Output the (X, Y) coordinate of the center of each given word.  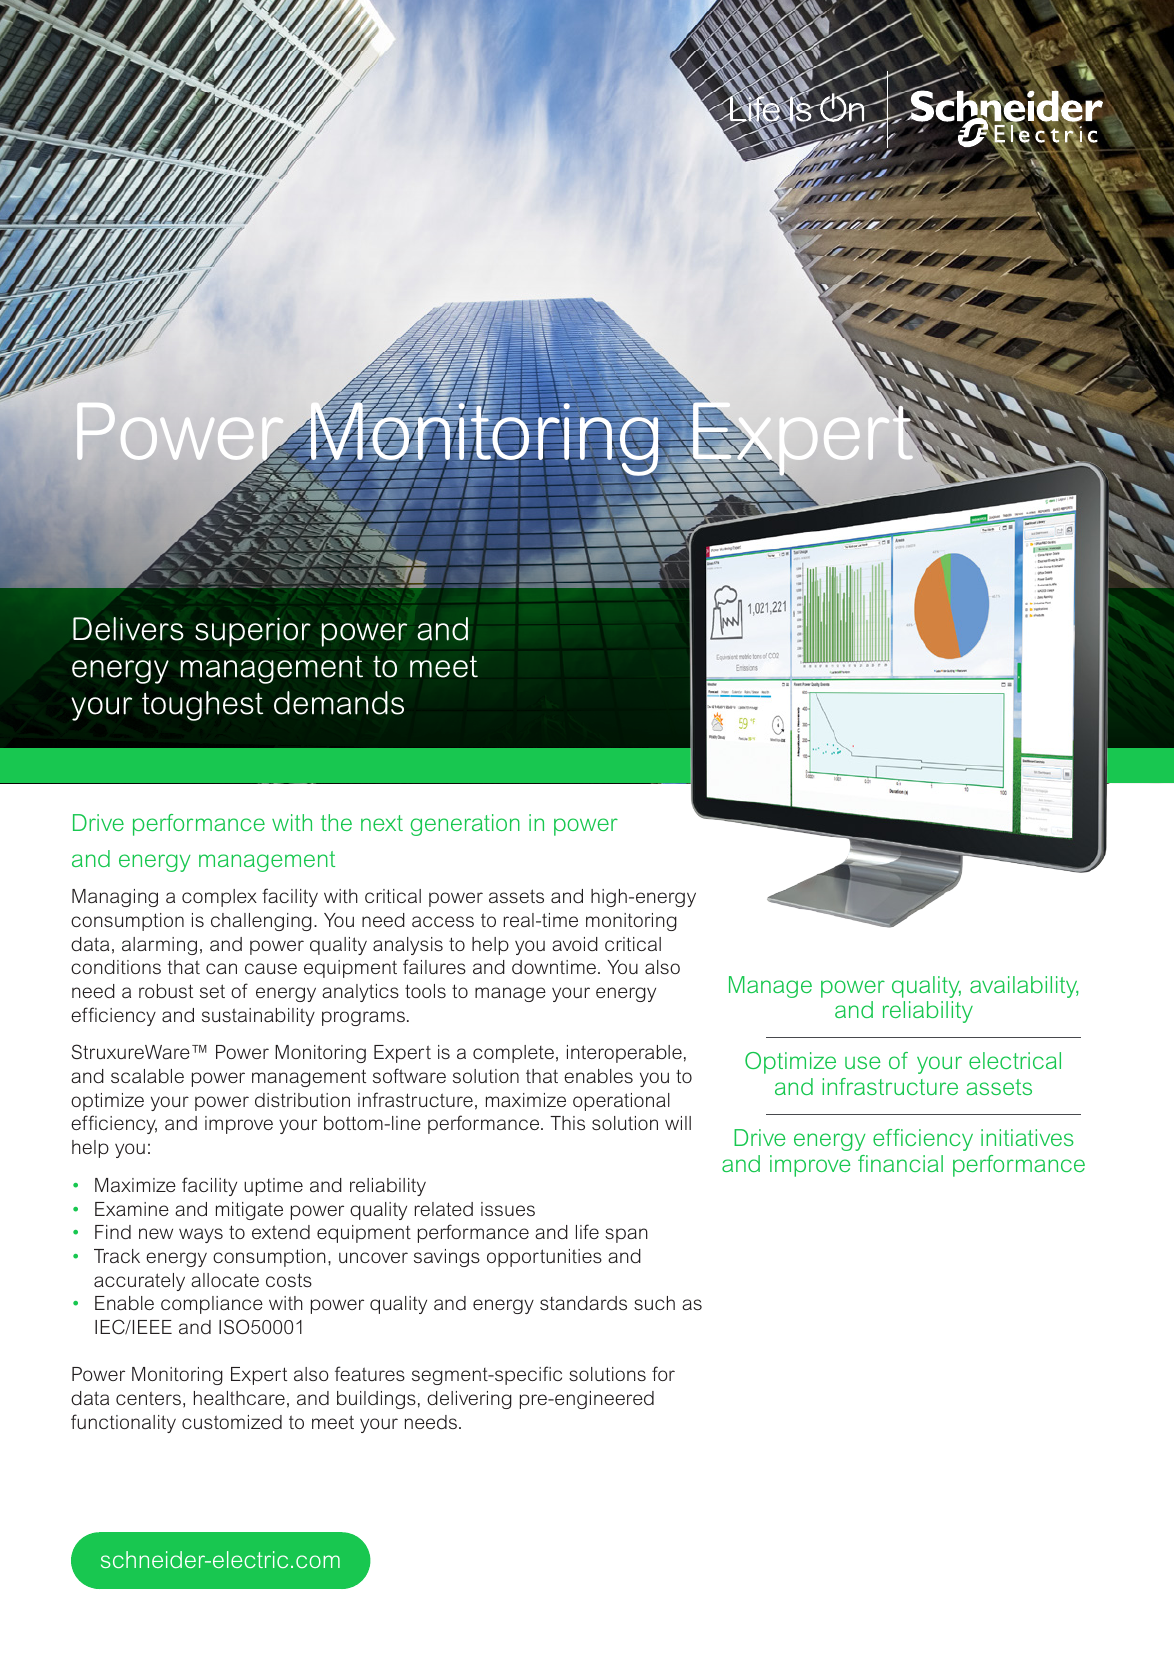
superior (253, 632)
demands (339, 703)
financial (900, 1163)
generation (465, 825)
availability (1024, 987)
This (567, 1123)
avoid (575, 944)
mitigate (249, 1211)
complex (219, 898)
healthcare (239, 1398)
